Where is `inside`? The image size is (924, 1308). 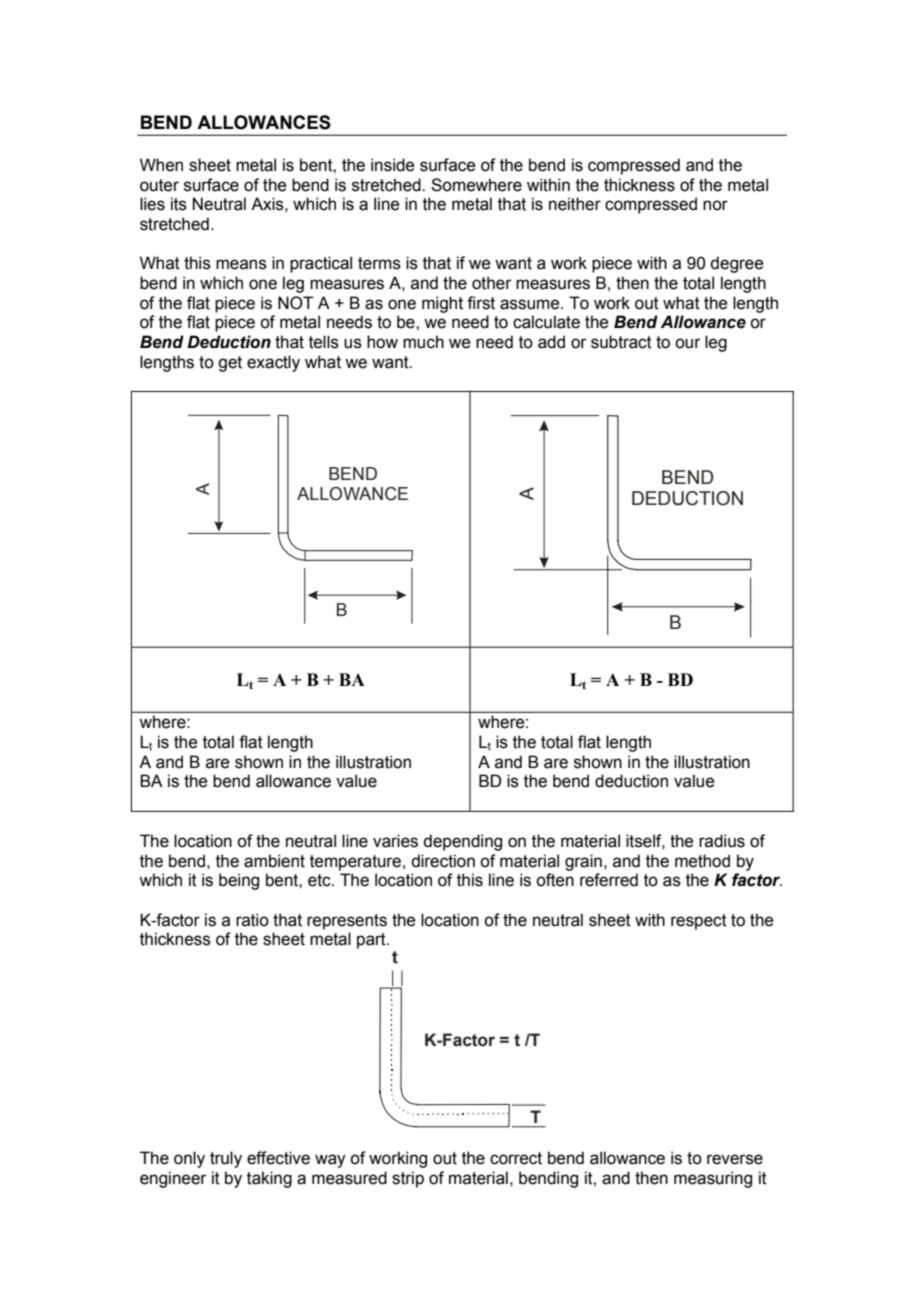
inside is located at coordinates (392, 165).
